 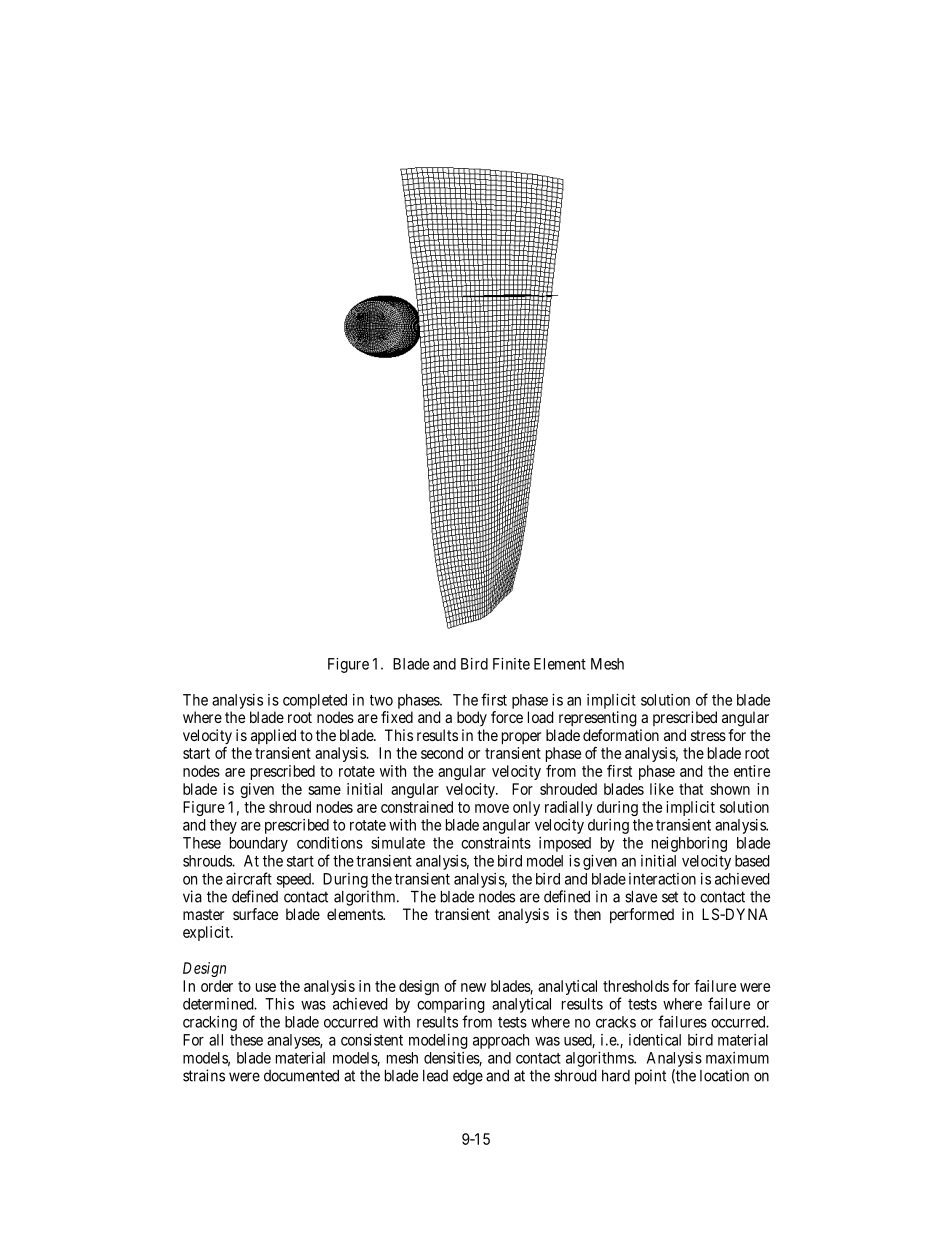 I want to click on completed, so click(x=315, y=701).
